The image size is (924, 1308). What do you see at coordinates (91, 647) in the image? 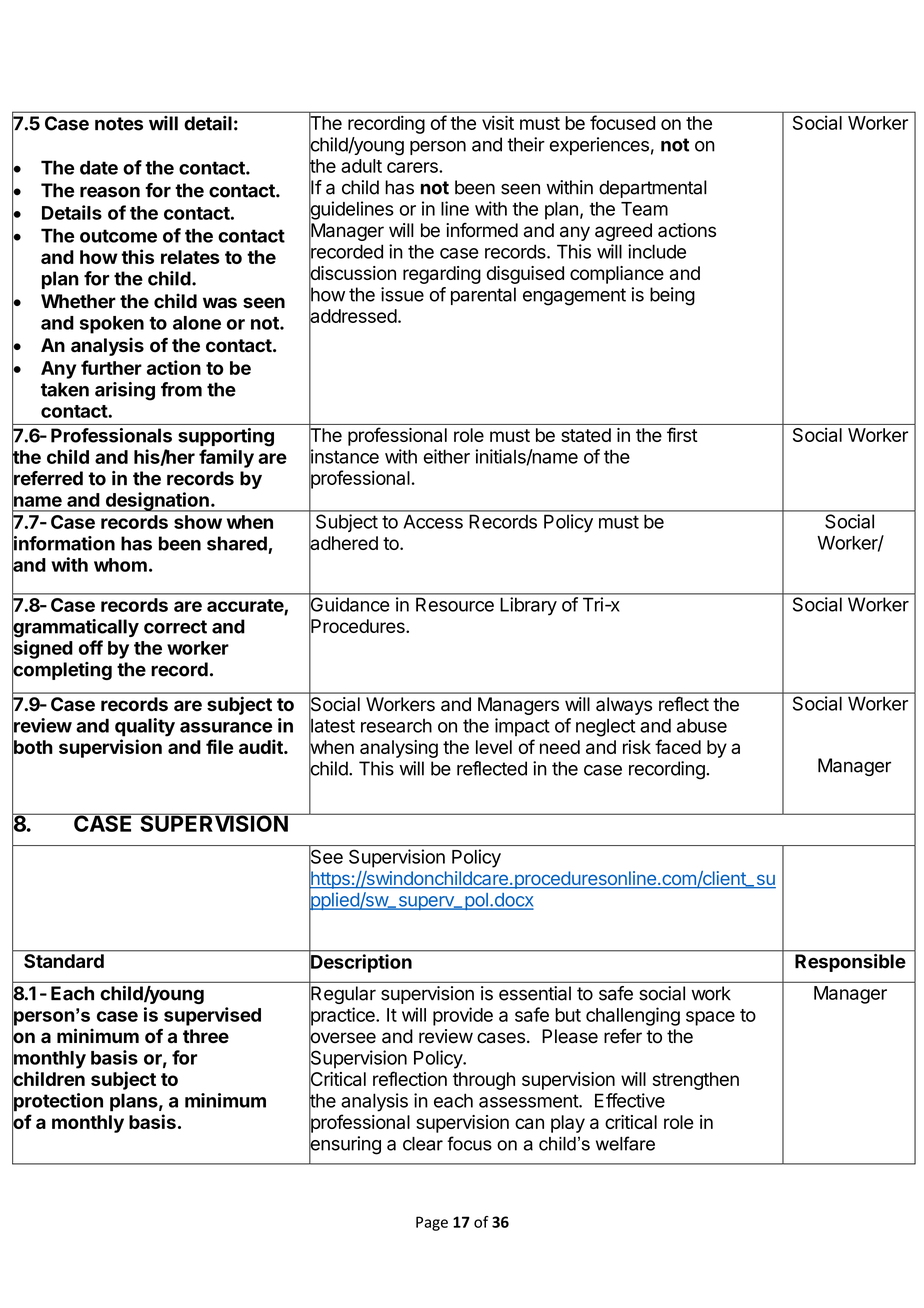
I see `off` at bounding box center [91, 647].
